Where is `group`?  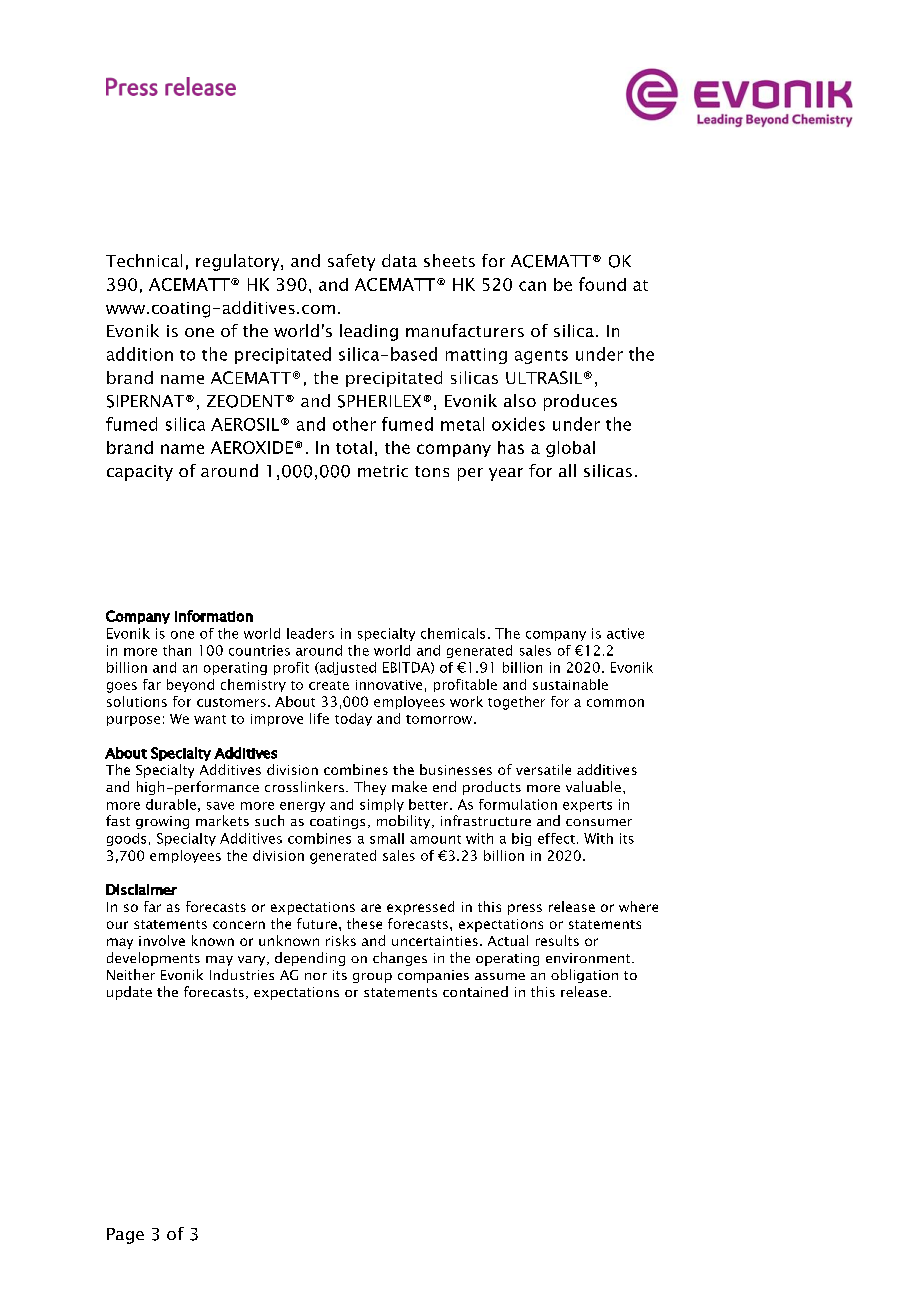
group is located at coordinates (372, 978).
